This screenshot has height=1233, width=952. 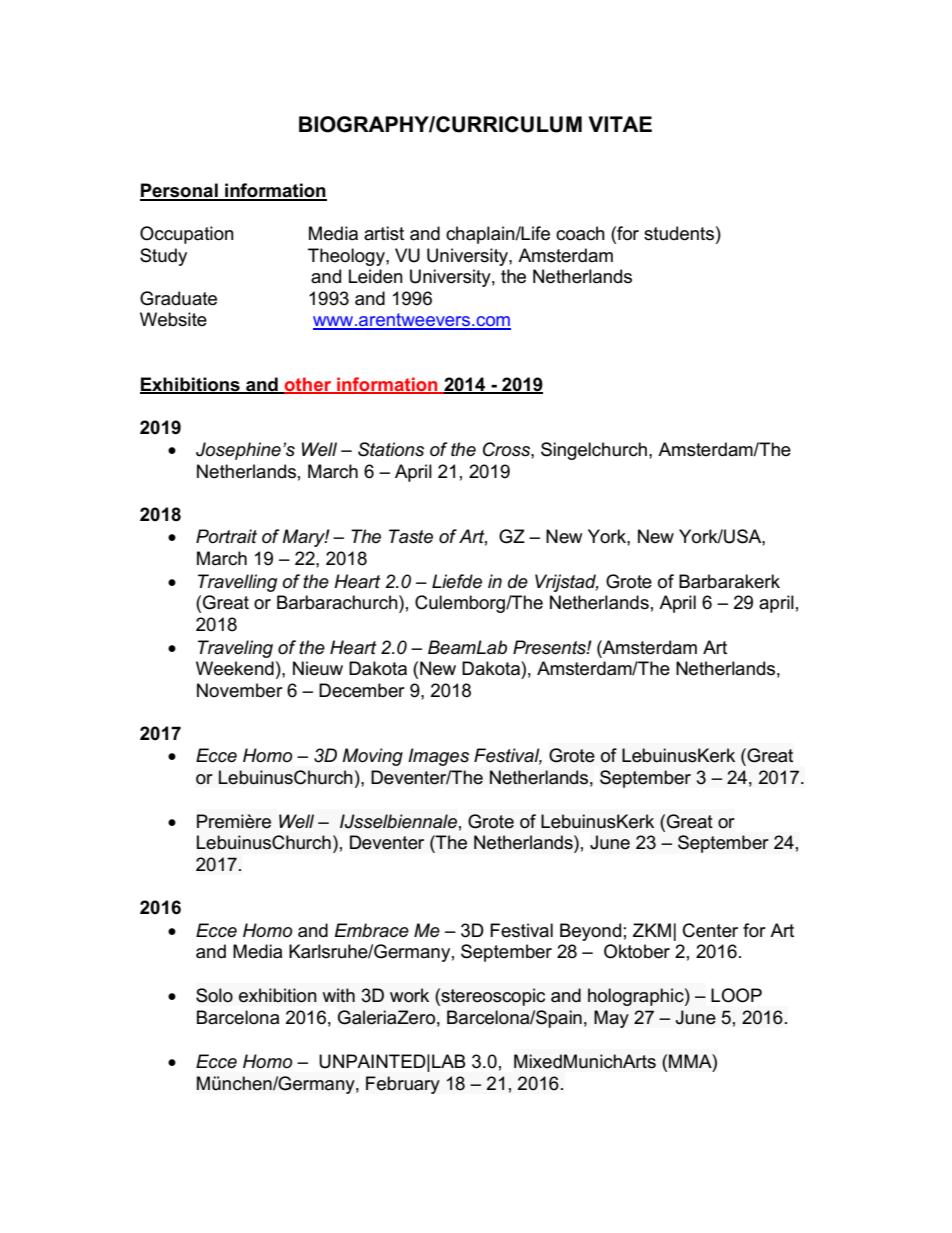 What do you see at coordinates (620, 124) in the screenshot?
I see `VITAE` at bounding box center [620, 124].
